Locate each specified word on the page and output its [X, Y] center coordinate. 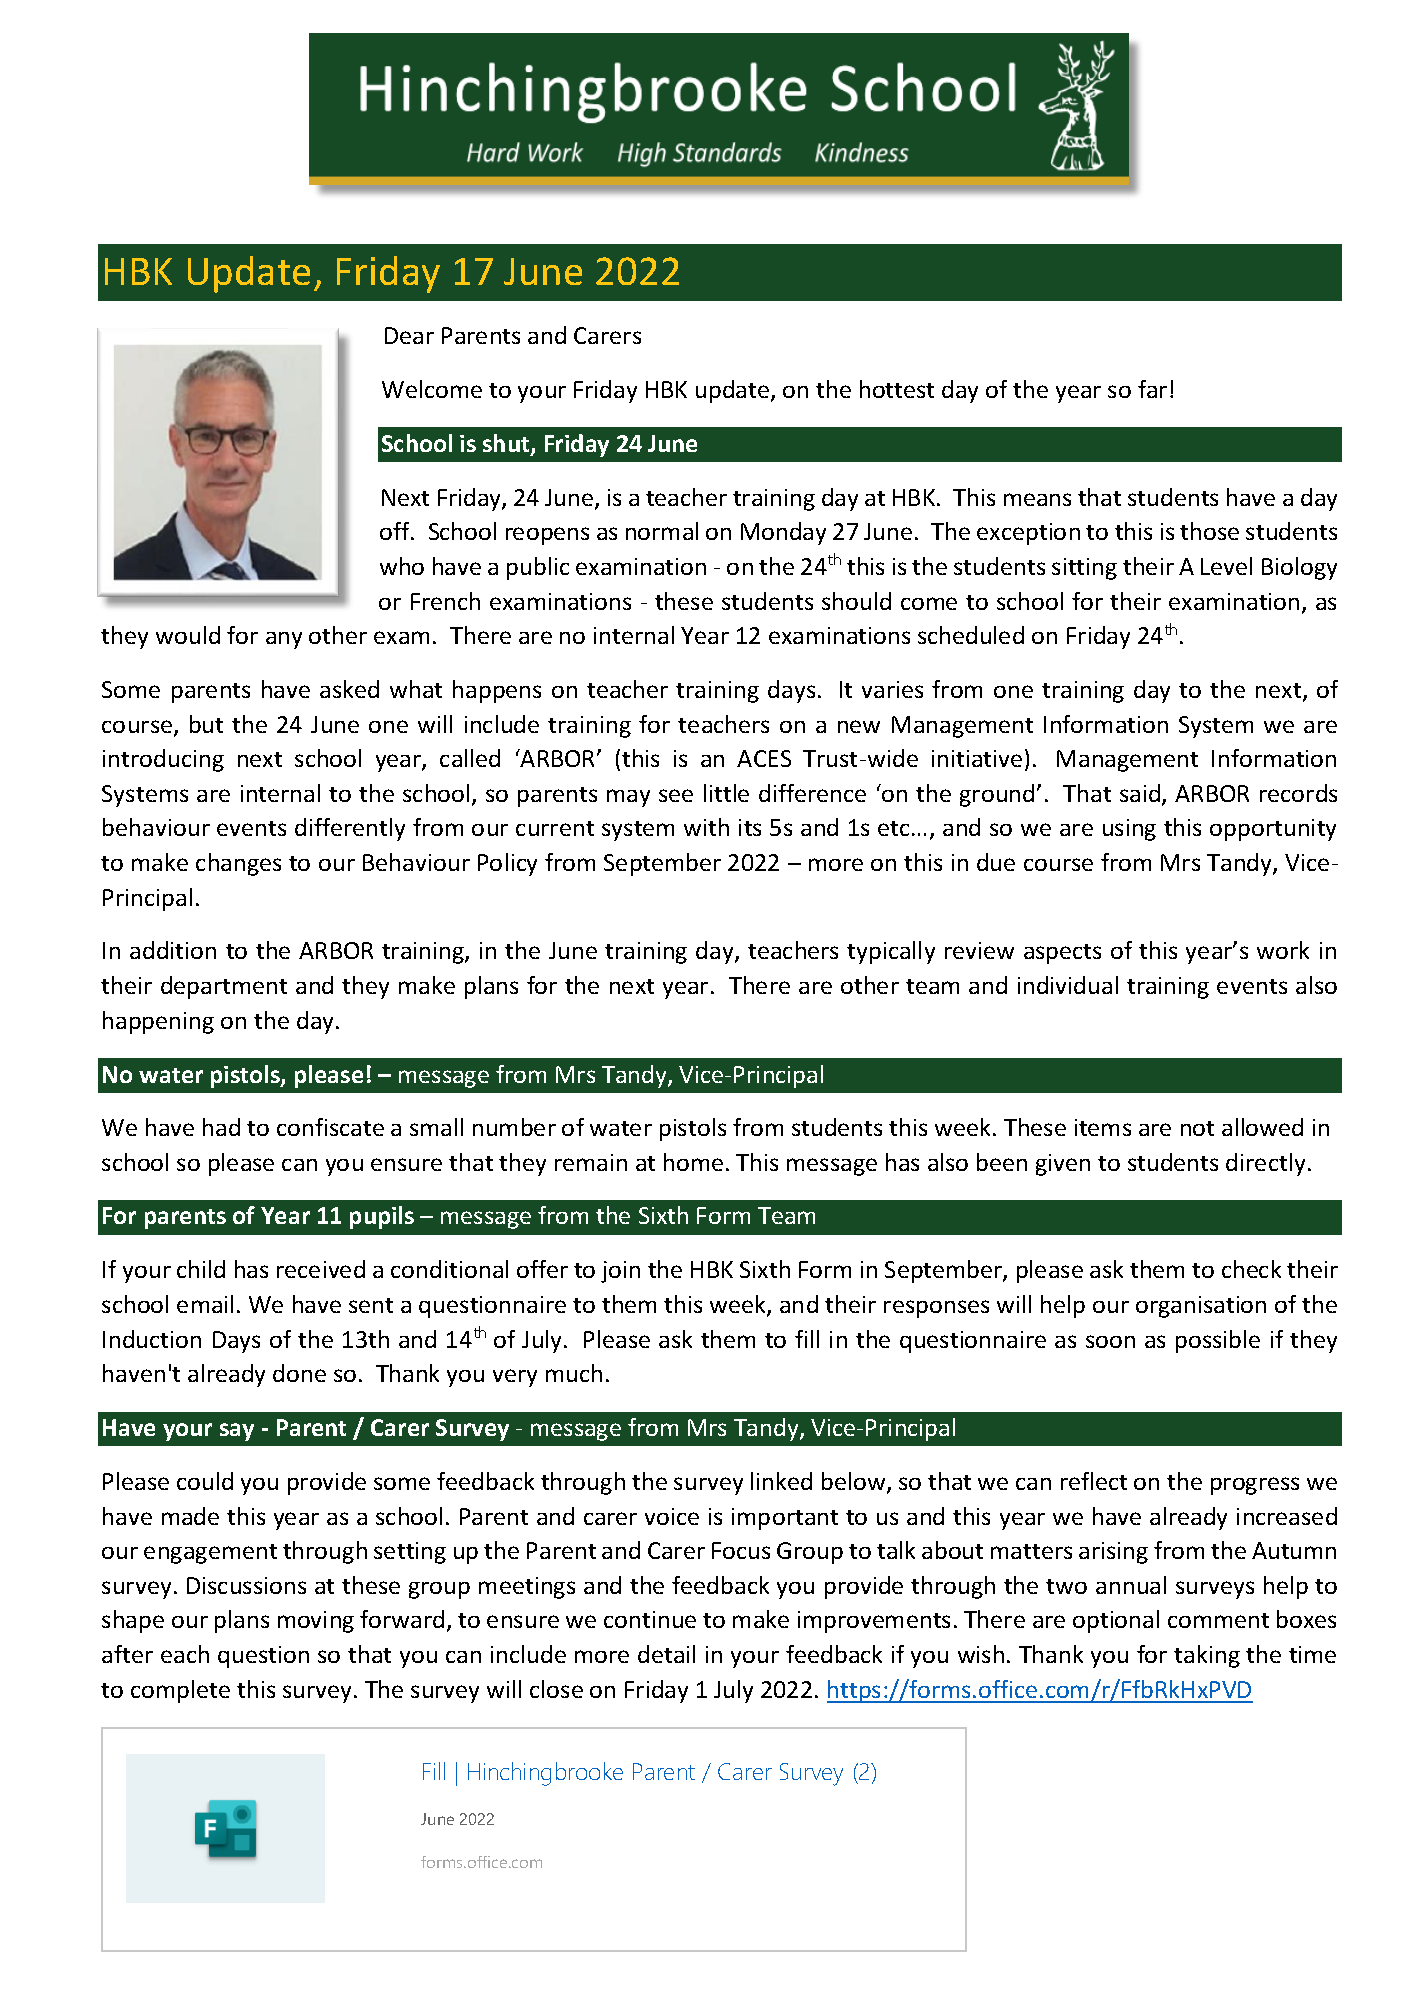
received [321, 1269]
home [693, 1162]
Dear [409, 335]
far [1152, 389]
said [1140, 793]
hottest [897, 389]
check [1251, 1269]
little [726, 793]
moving [316, 1622]
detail [666, 1654]
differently [350, 829]
